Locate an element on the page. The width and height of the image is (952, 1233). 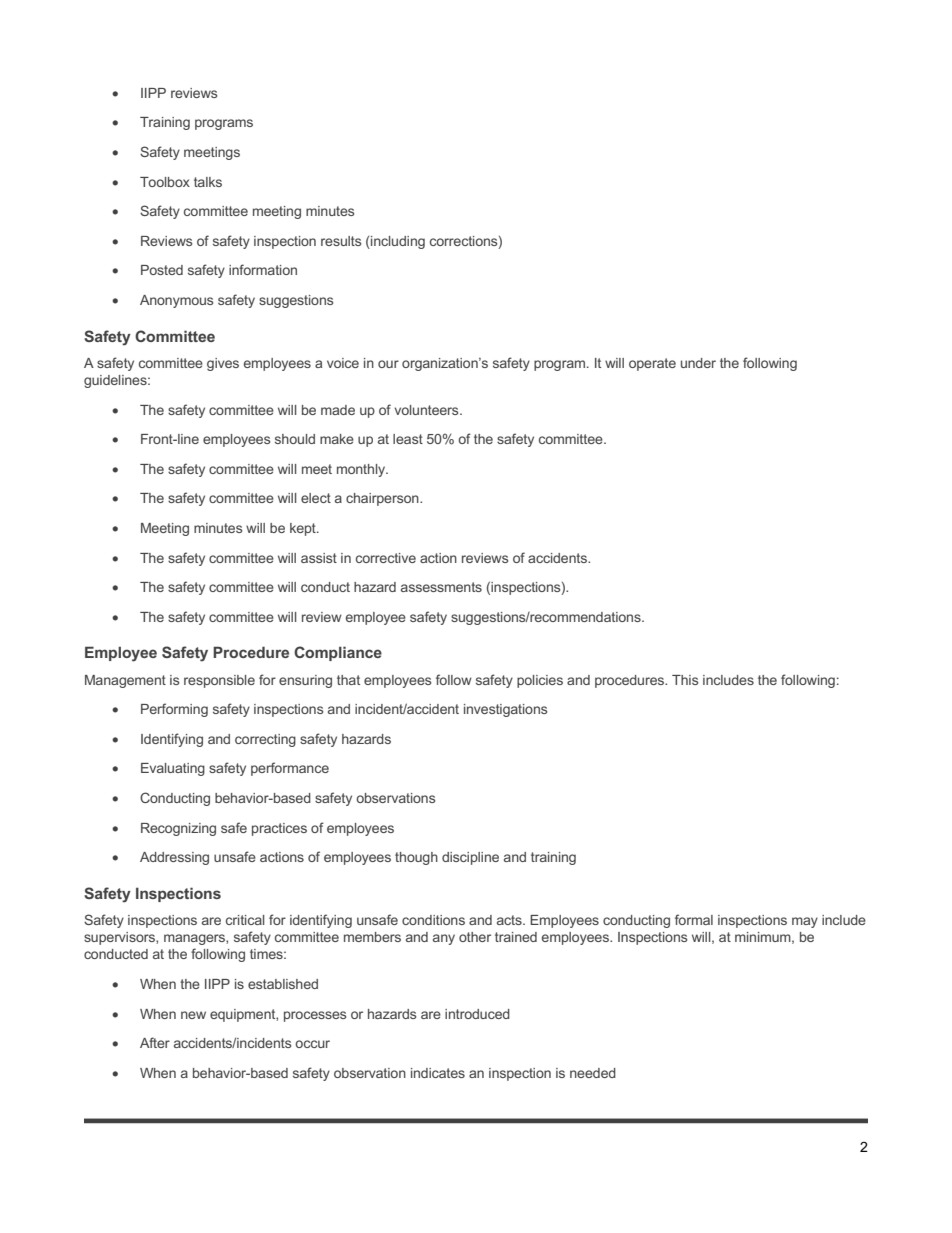
volunteers is located at coordinates (428, 410).
